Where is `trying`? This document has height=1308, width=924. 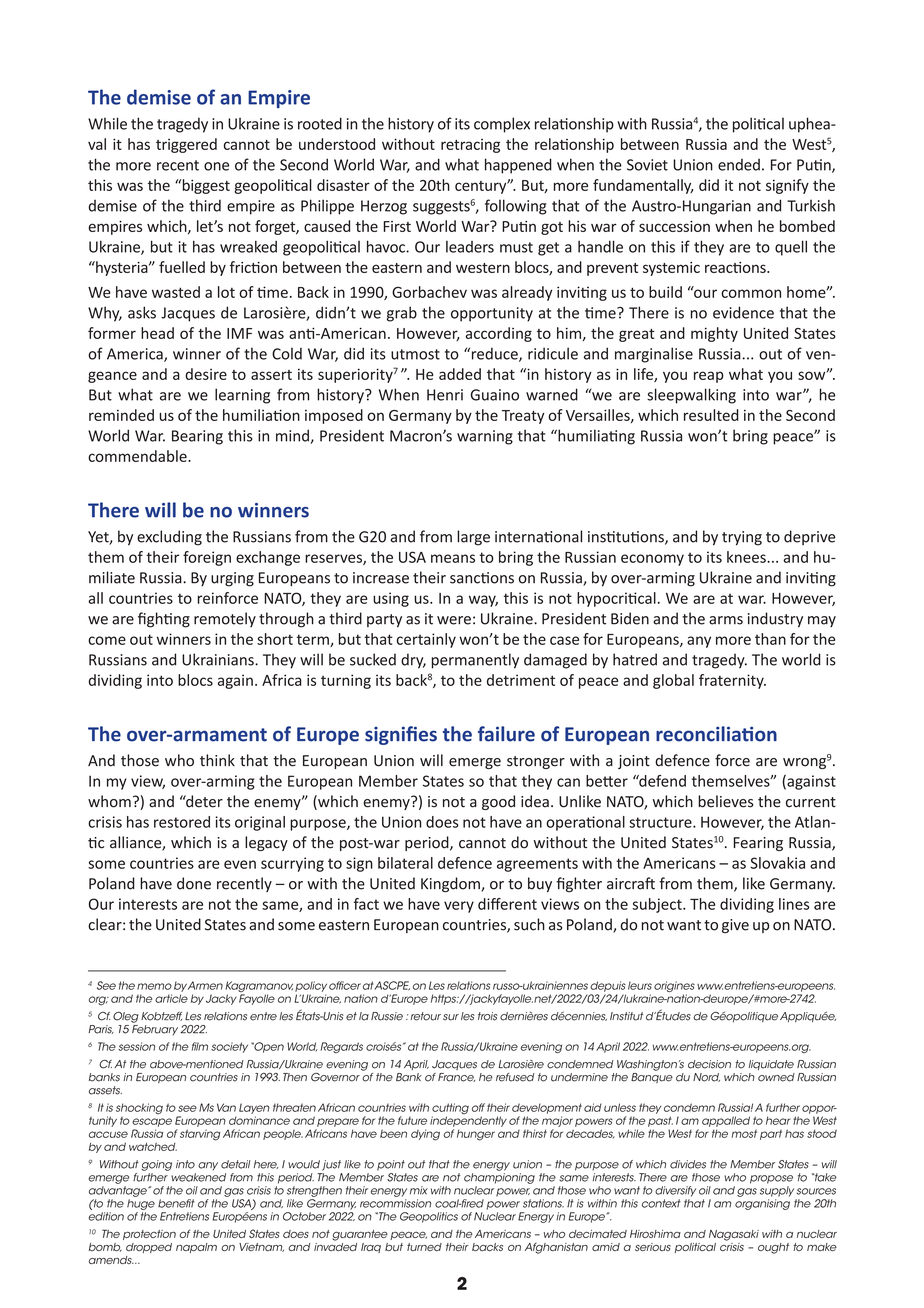
trying is located at coordinates (742, 538).
